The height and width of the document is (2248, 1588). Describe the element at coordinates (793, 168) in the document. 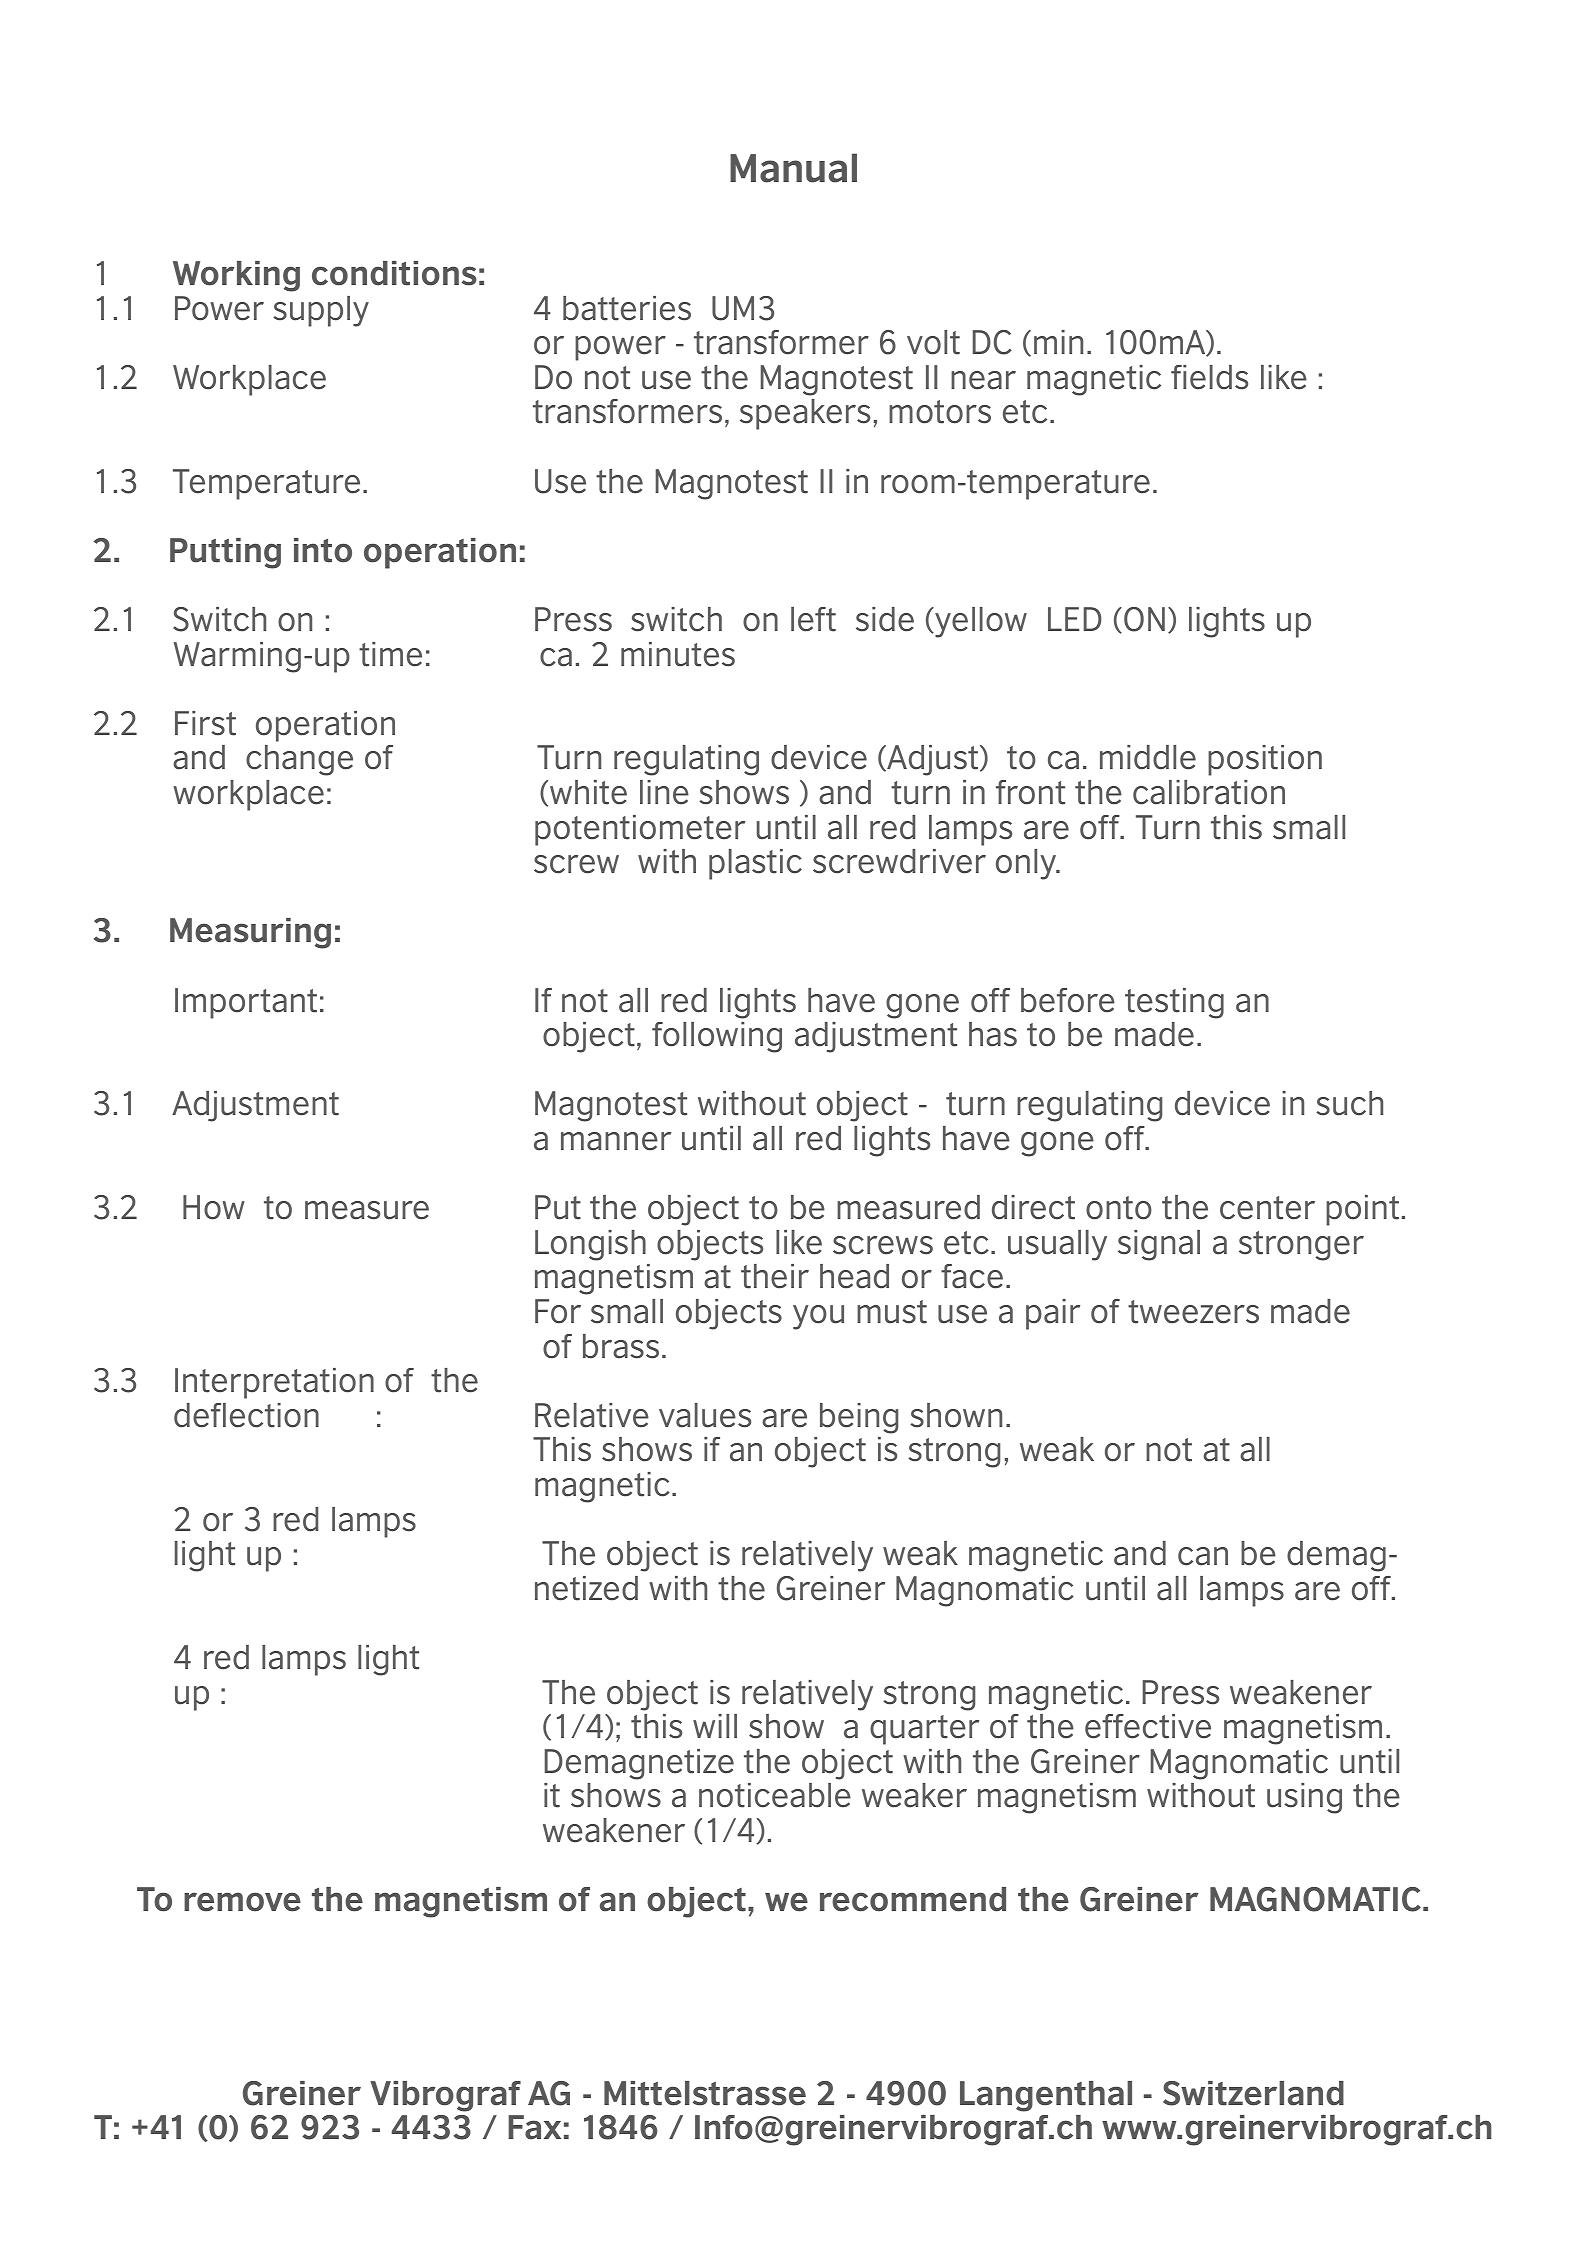

I see `Manual` at that location.
